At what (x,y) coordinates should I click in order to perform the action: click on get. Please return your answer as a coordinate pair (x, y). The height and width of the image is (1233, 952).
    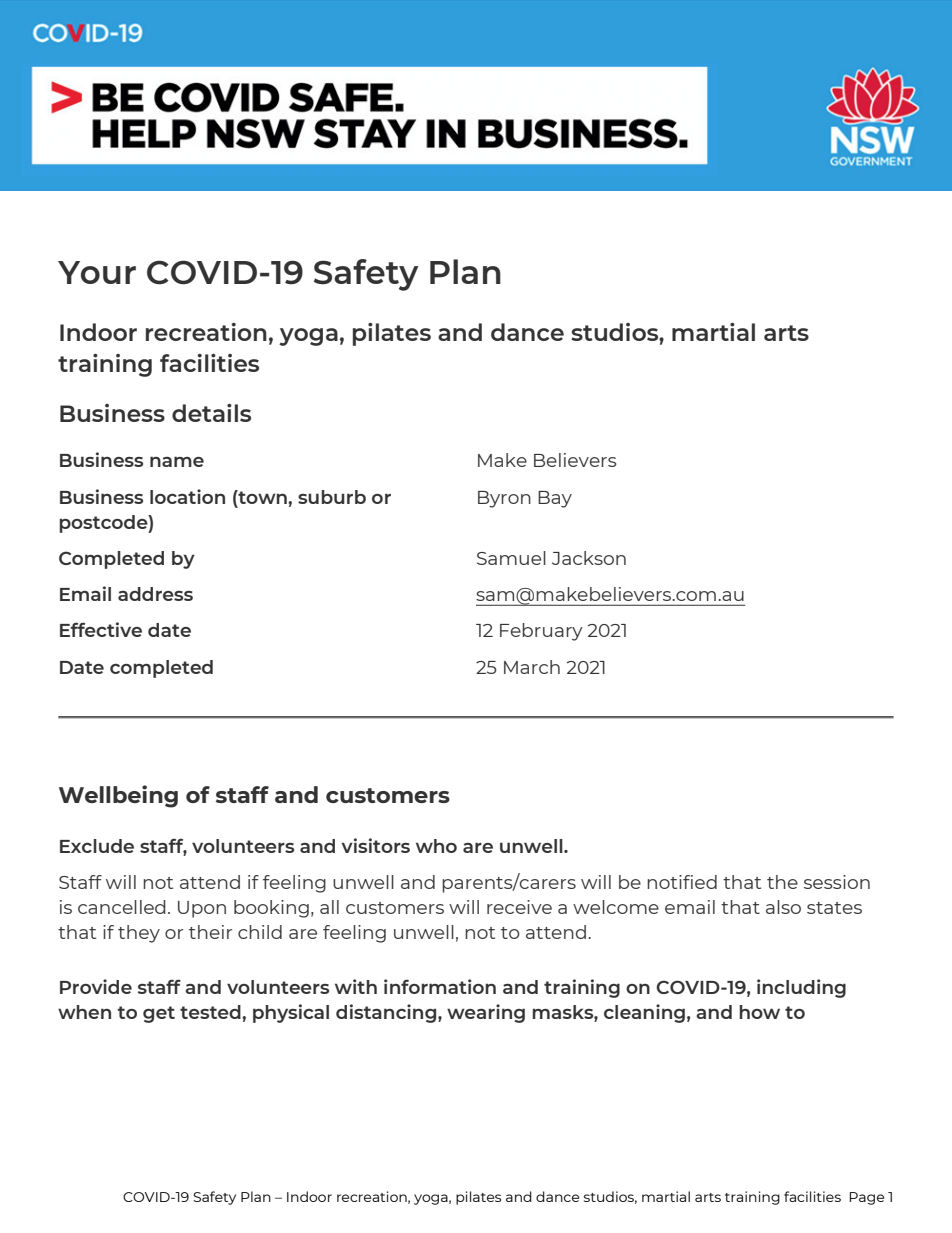
    Looking at the image, I should click on (159, 1014).
